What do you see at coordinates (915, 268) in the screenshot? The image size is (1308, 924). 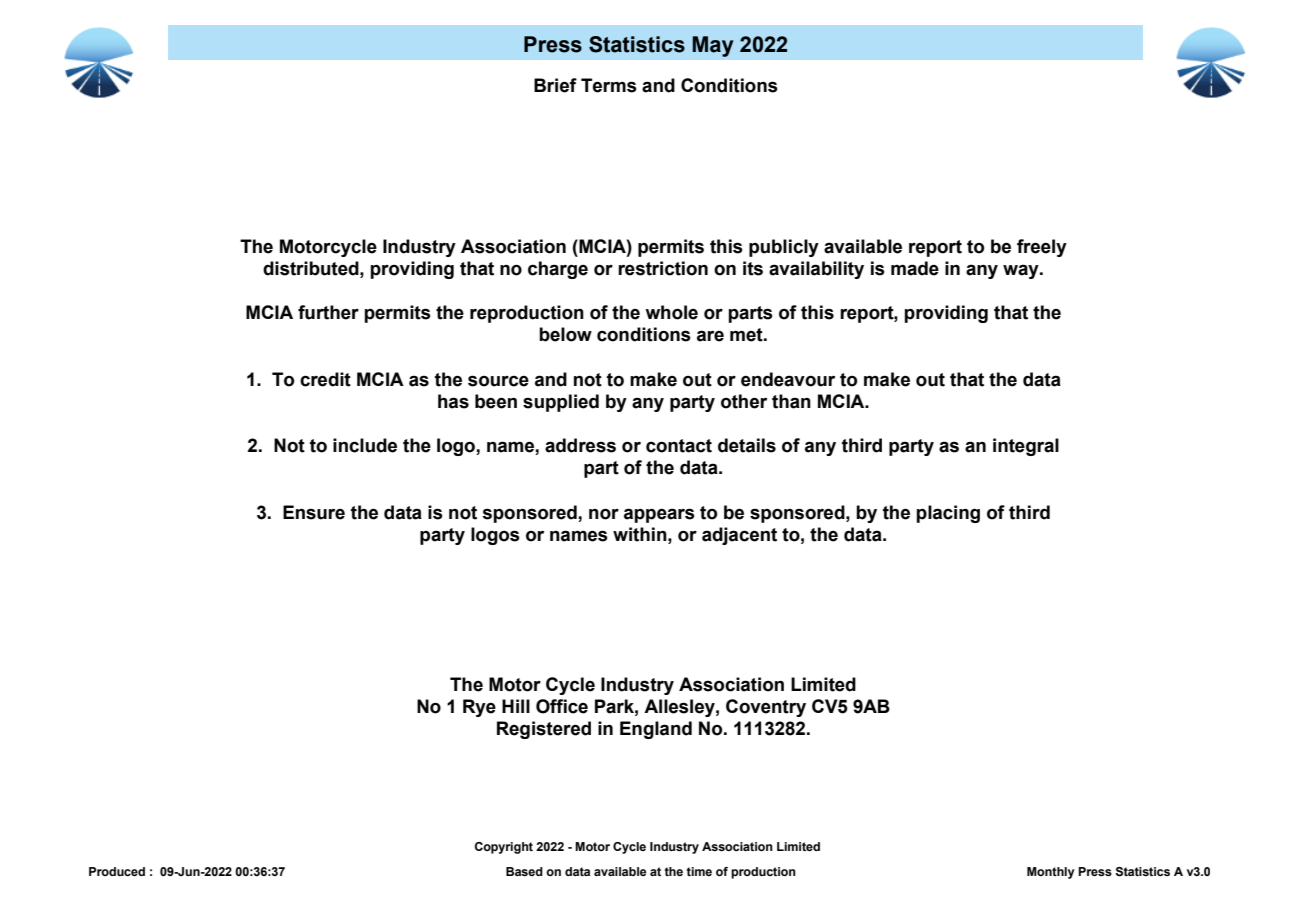 I see `made` at bounding box center [915, 268].
